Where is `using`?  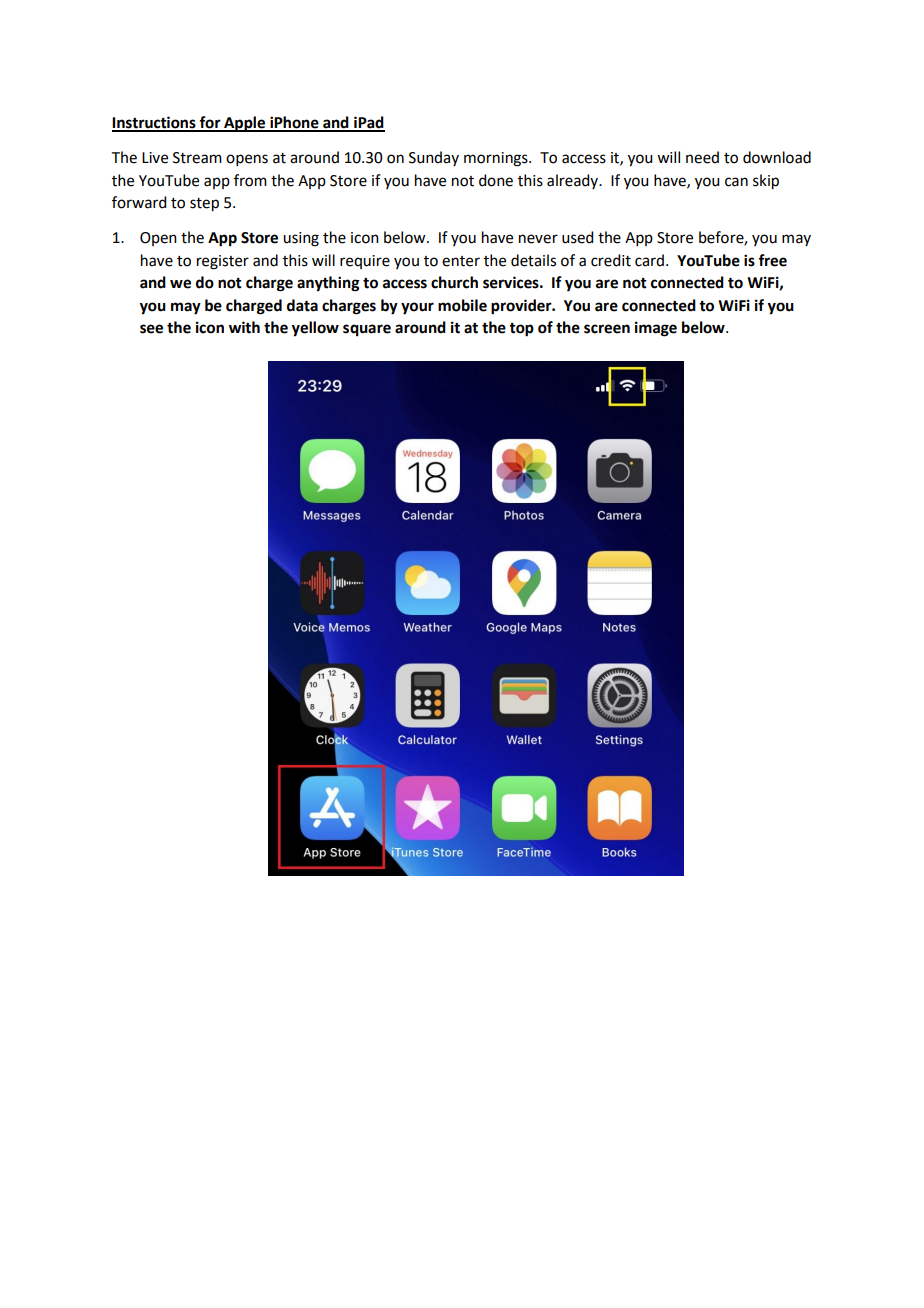
using is located at coordinates (301, 239).
